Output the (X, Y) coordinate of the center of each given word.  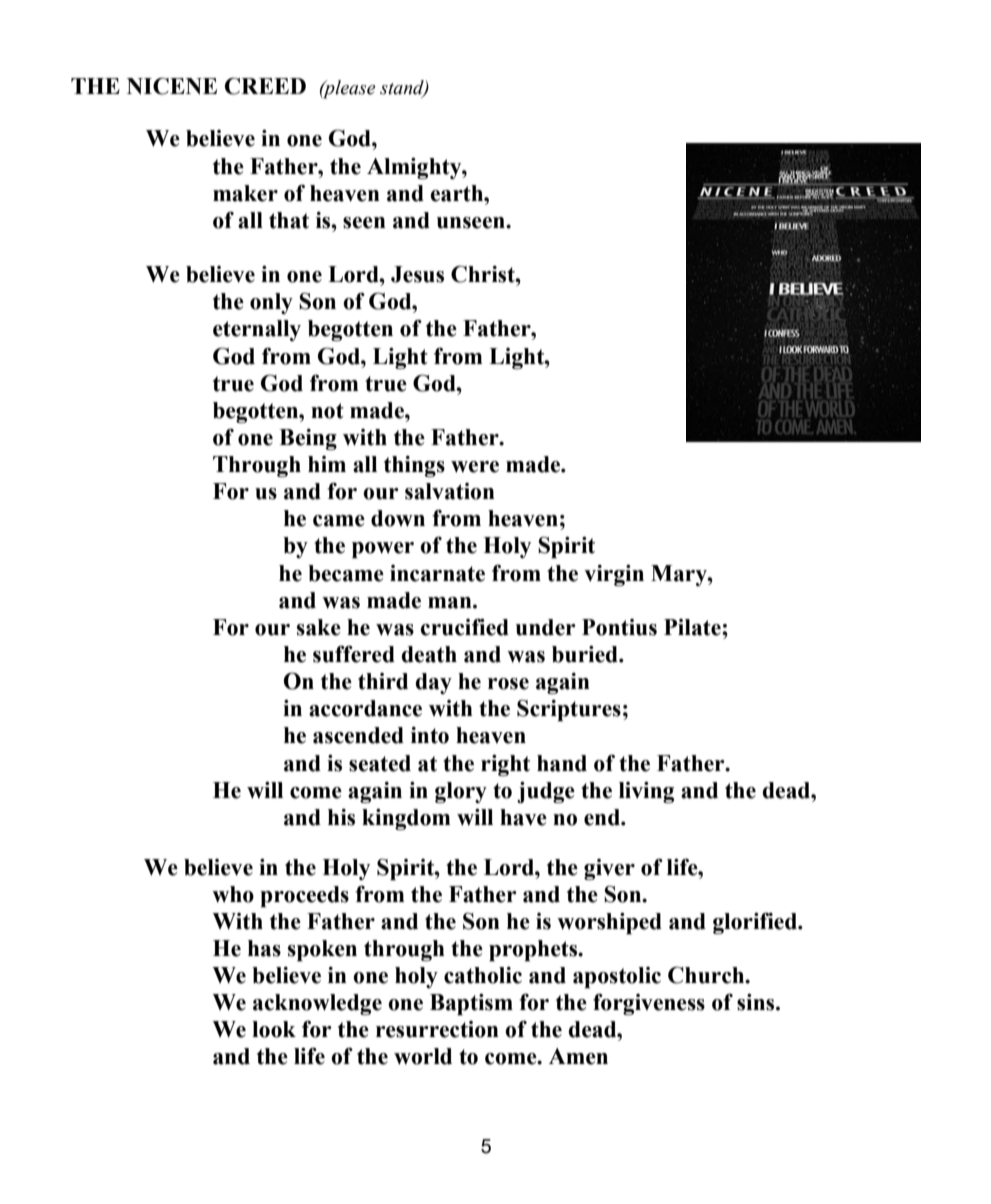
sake (319, 627)
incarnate (437, 573)
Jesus (417, 274)
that (289, 220)
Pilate (693, 627)
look (274, 1029)
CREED (265, 86)
